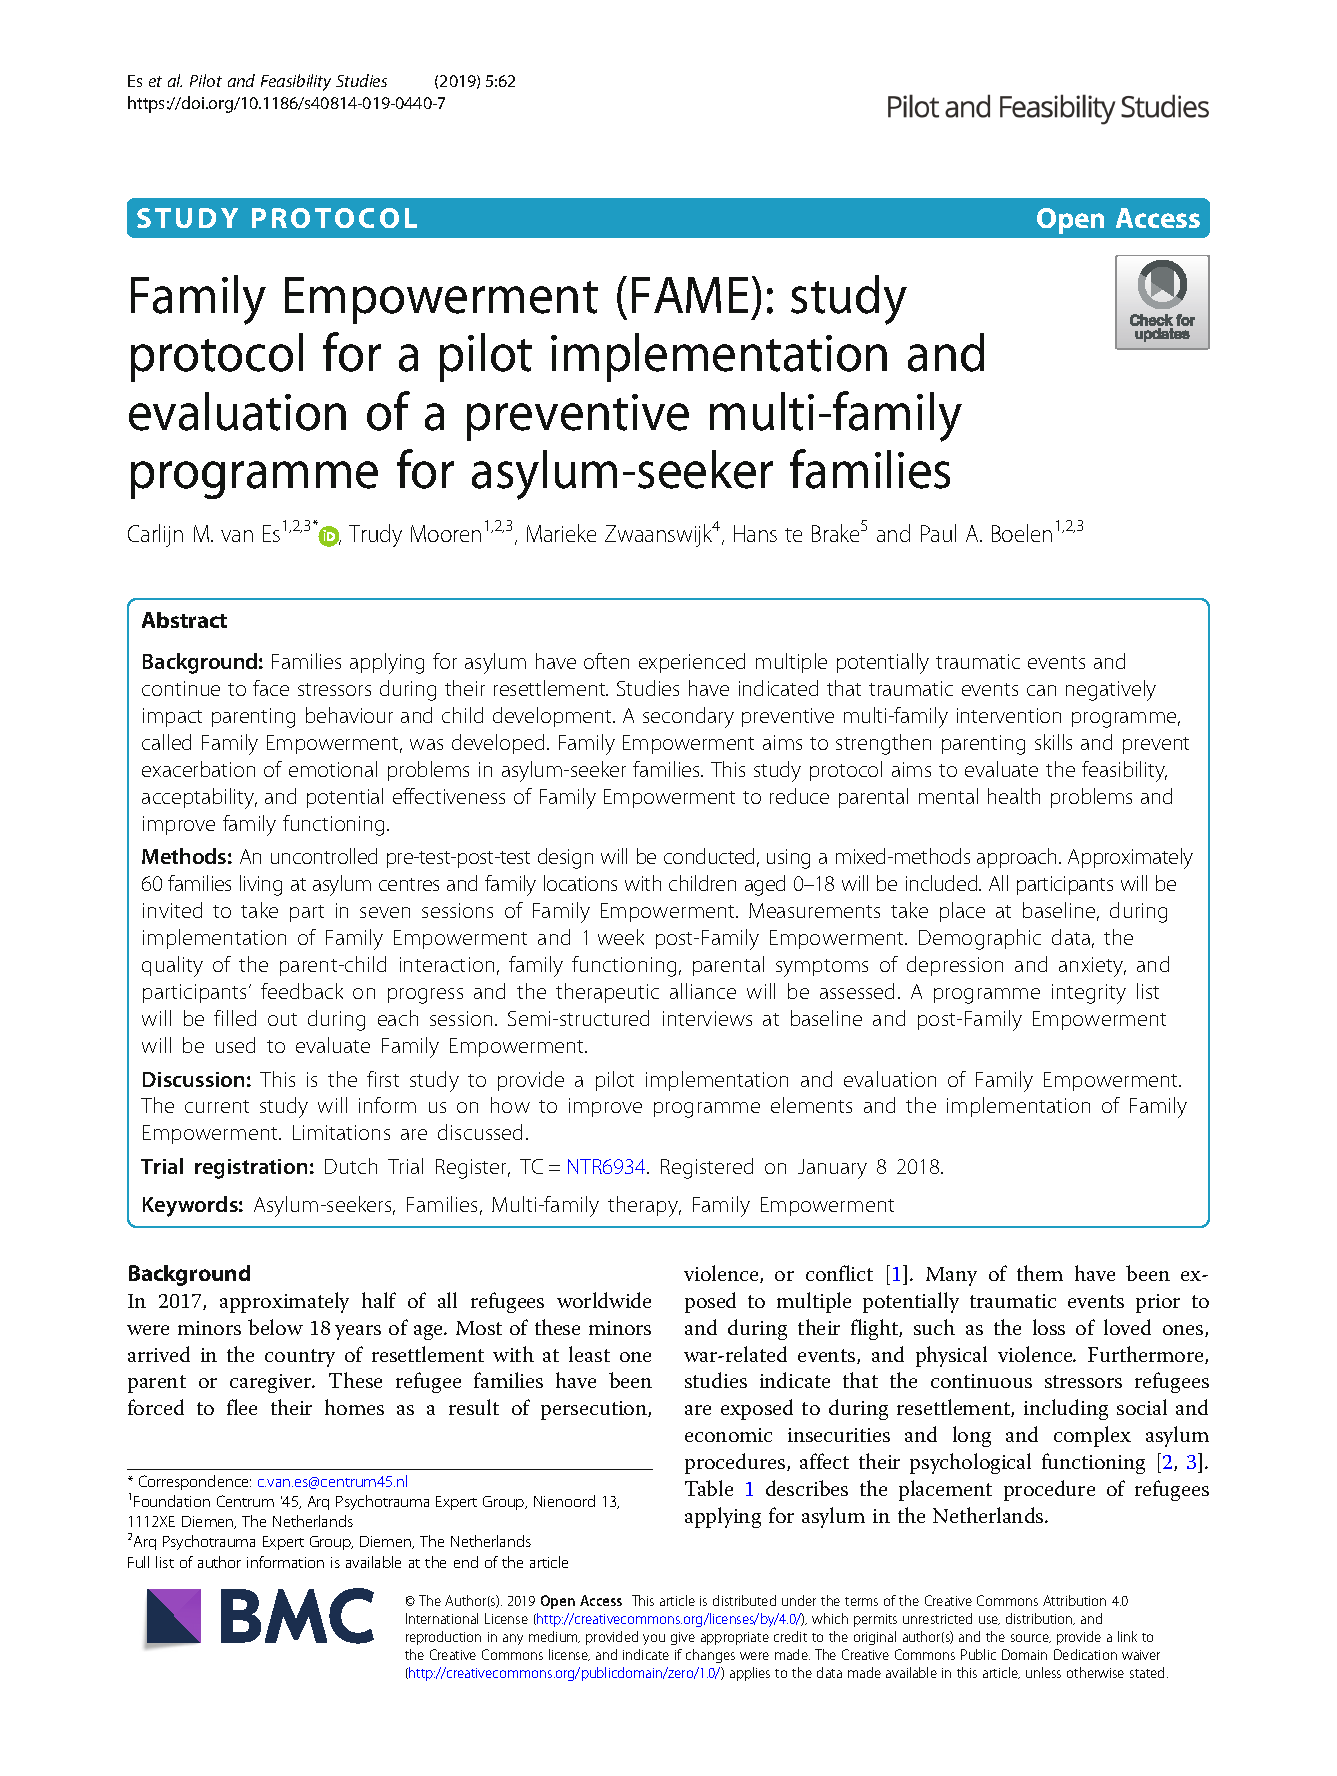 The height and width of the screenshot is (1776, 1337). What do you see at coordinates (690, 295) in the screenshot?
I see `FAME` at bounding box center [690, 295].
